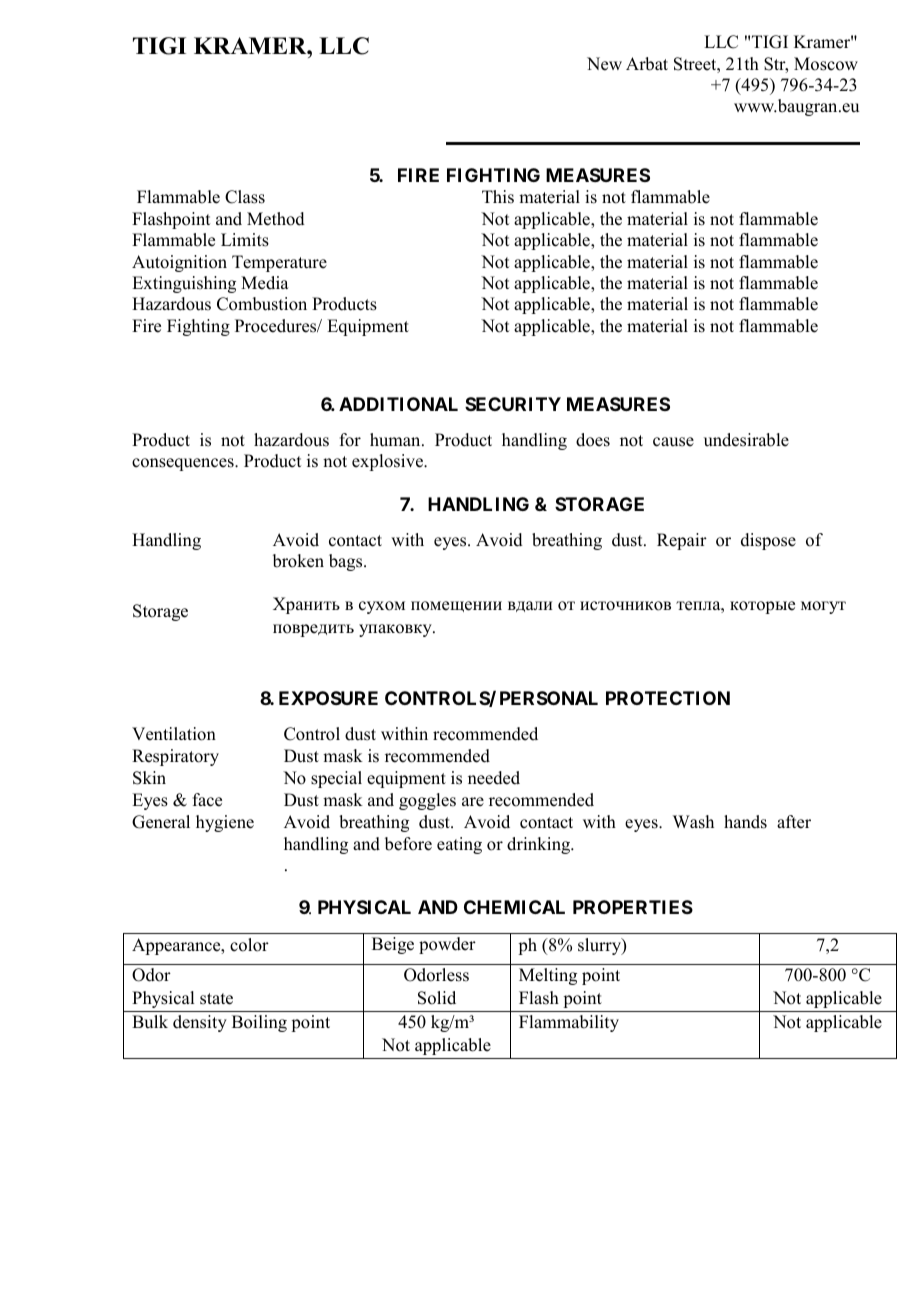  What do you see at coordinates (184, 464) in the document?
I see `consequences` at bounding box center [184, 464].
